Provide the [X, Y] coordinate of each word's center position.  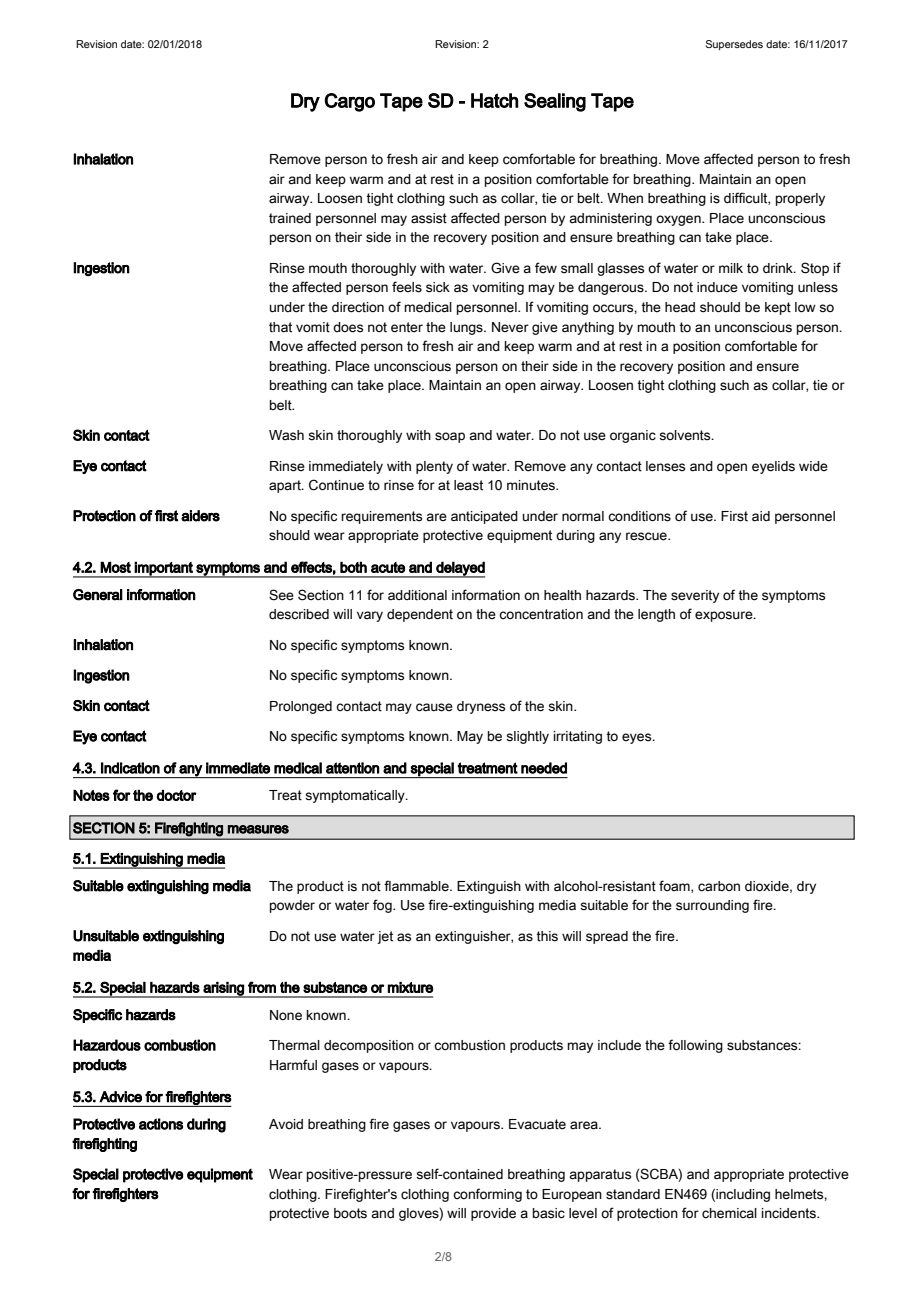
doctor [177, 795]
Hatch [494, 100]
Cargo [349, 102]
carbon [719, 886]
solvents [686, 435]
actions [161, 1124]
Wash [286, 435]
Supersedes [734, 45]
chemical [729, 1213]
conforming [487, 1195]
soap [450, 437]
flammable [417, 886]
